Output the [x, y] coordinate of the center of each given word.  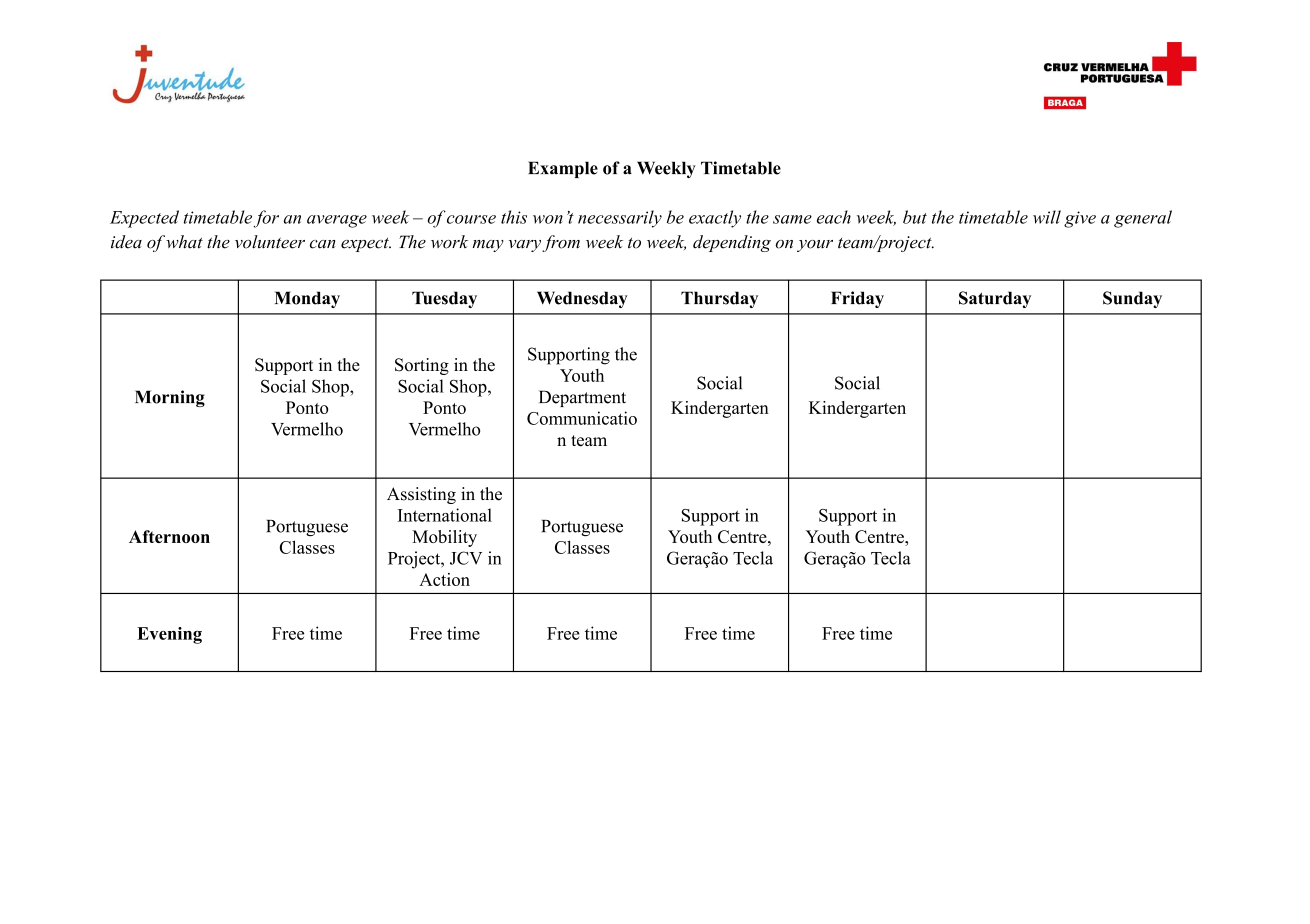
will [1047, 217]
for [266, 219]
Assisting [421, 495]
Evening [169, 635]
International [445, 515]
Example [563, 169]
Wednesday [582, 299]
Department [582, 398]
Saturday [995, 299]
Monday [307, 299]
